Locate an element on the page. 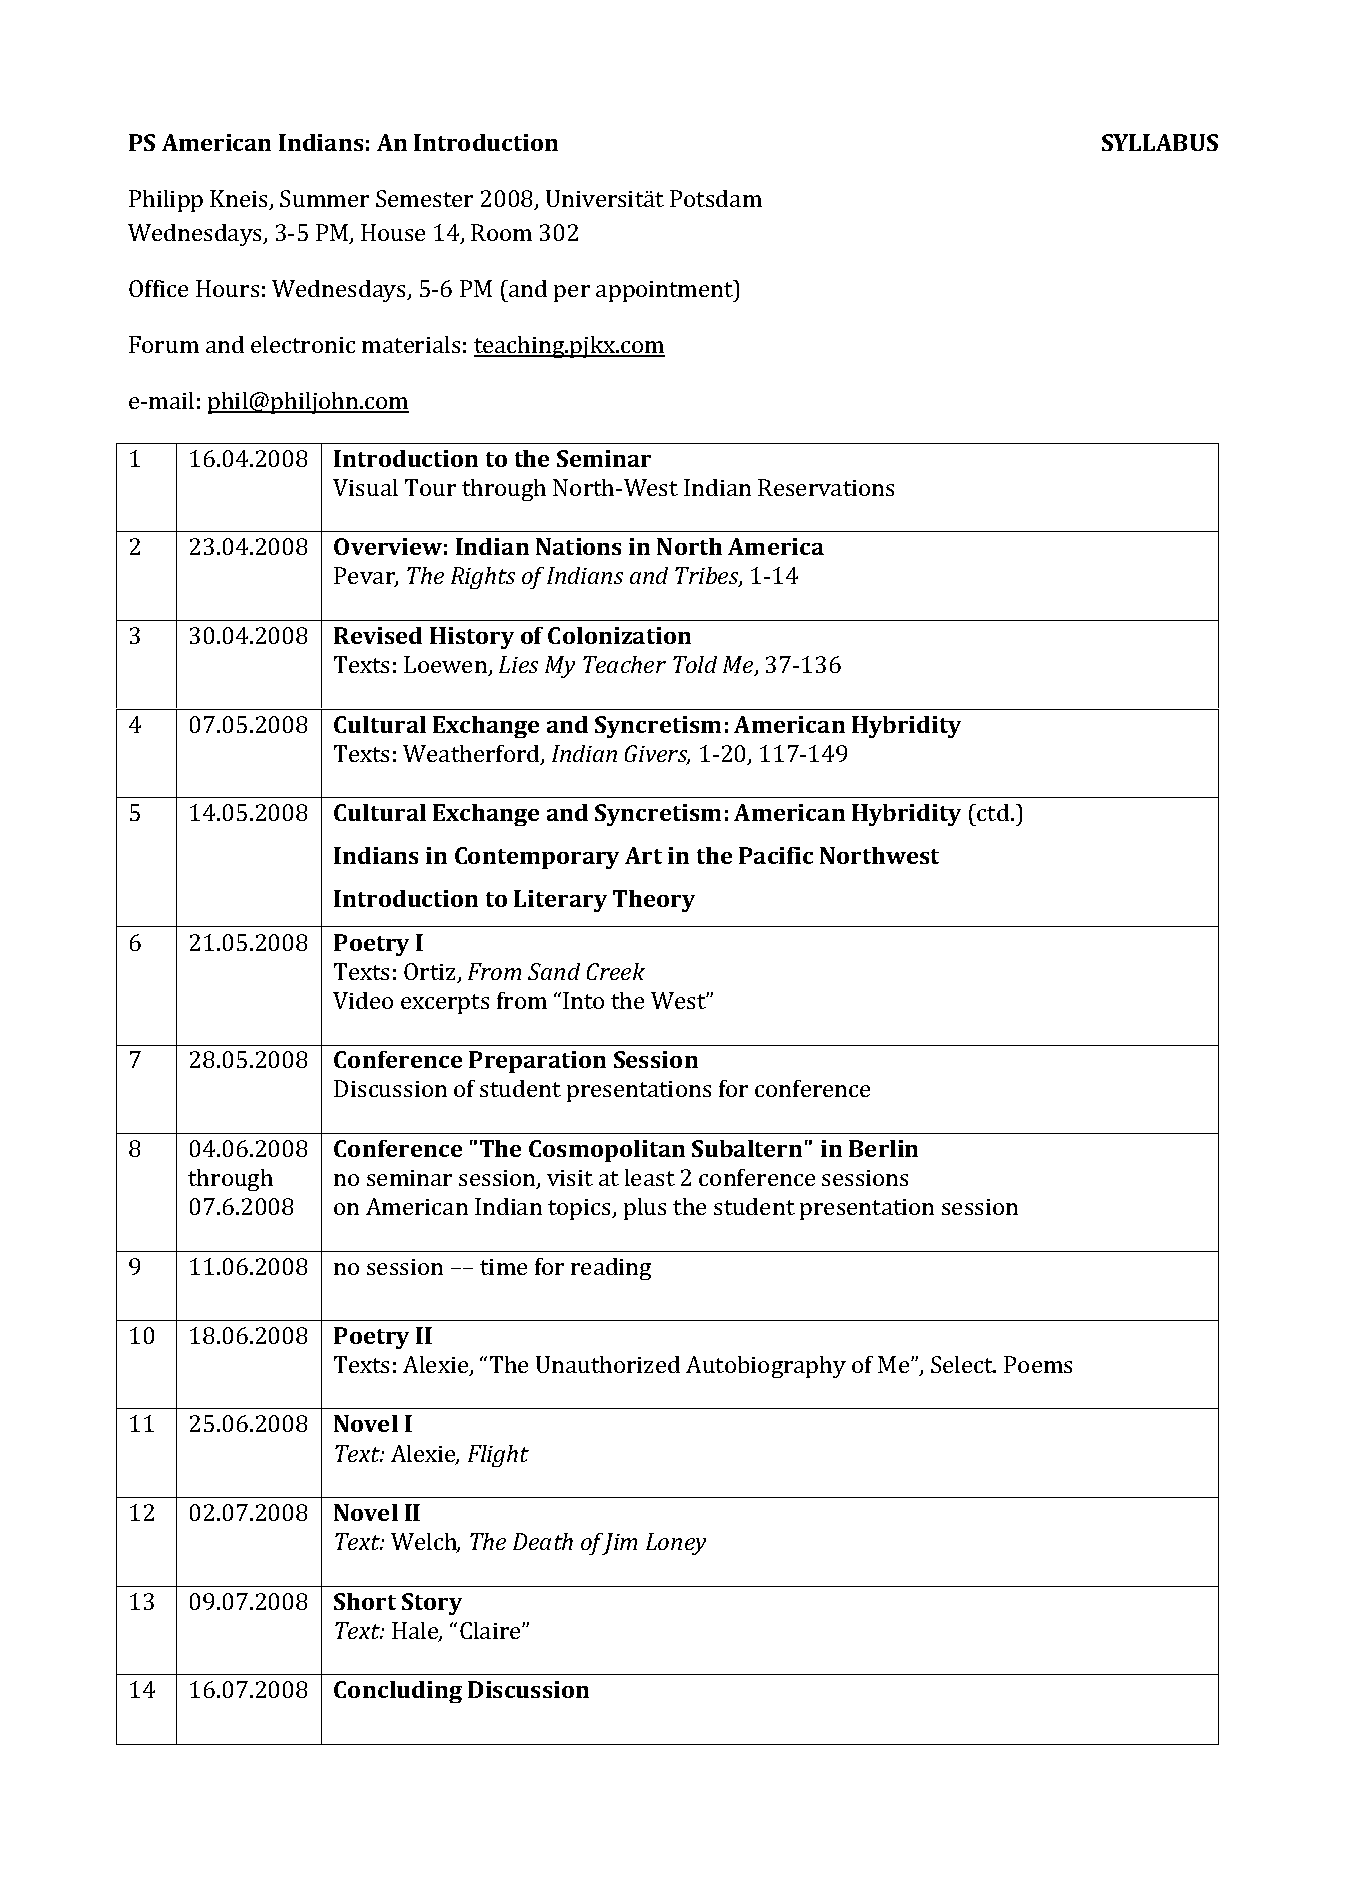 The height and width of the page is (1904, 1346). ctd is located at coordinates (994, 812).
